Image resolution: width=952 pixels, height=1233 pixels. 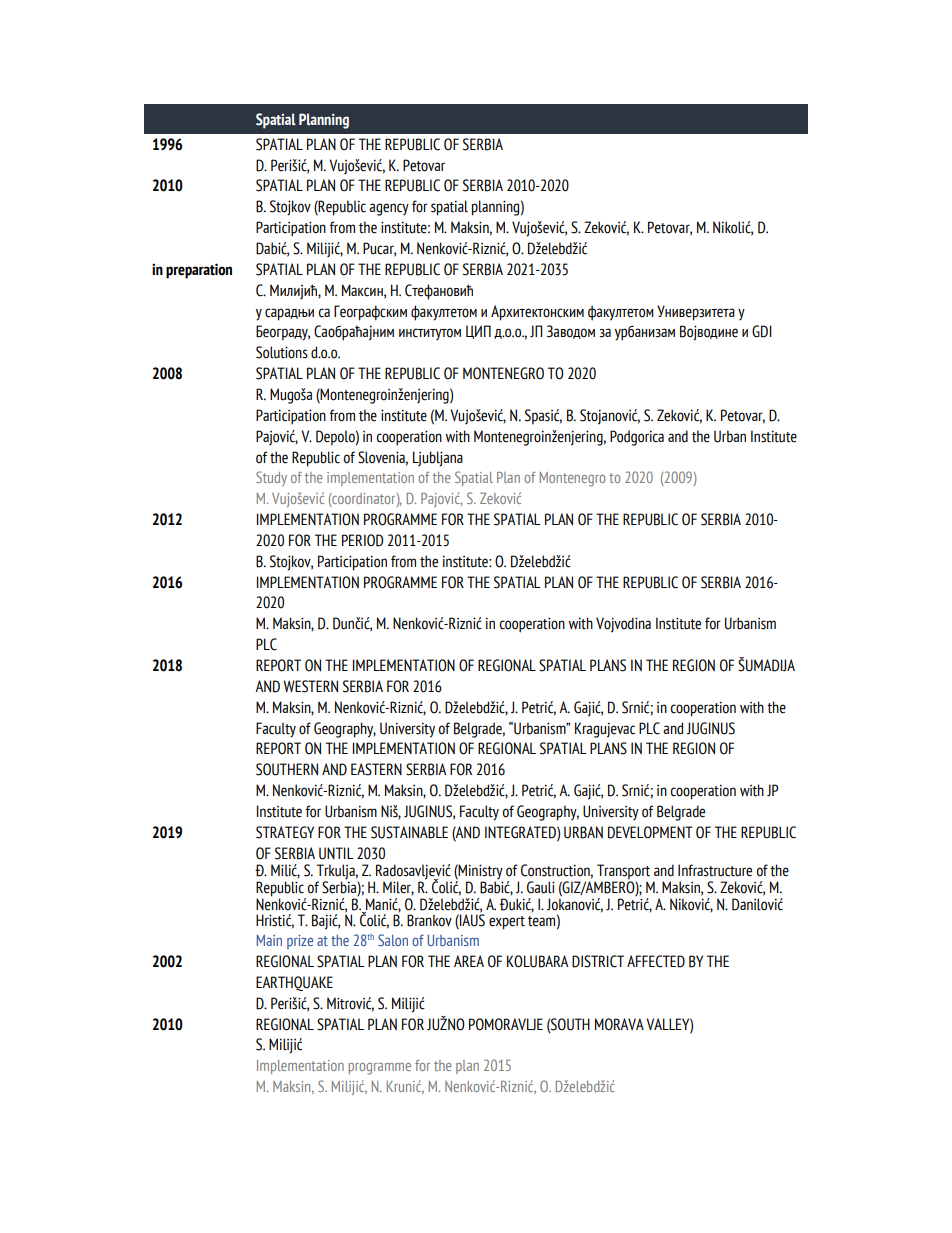 I want to click on preparation, so click(x=199, y=271).
